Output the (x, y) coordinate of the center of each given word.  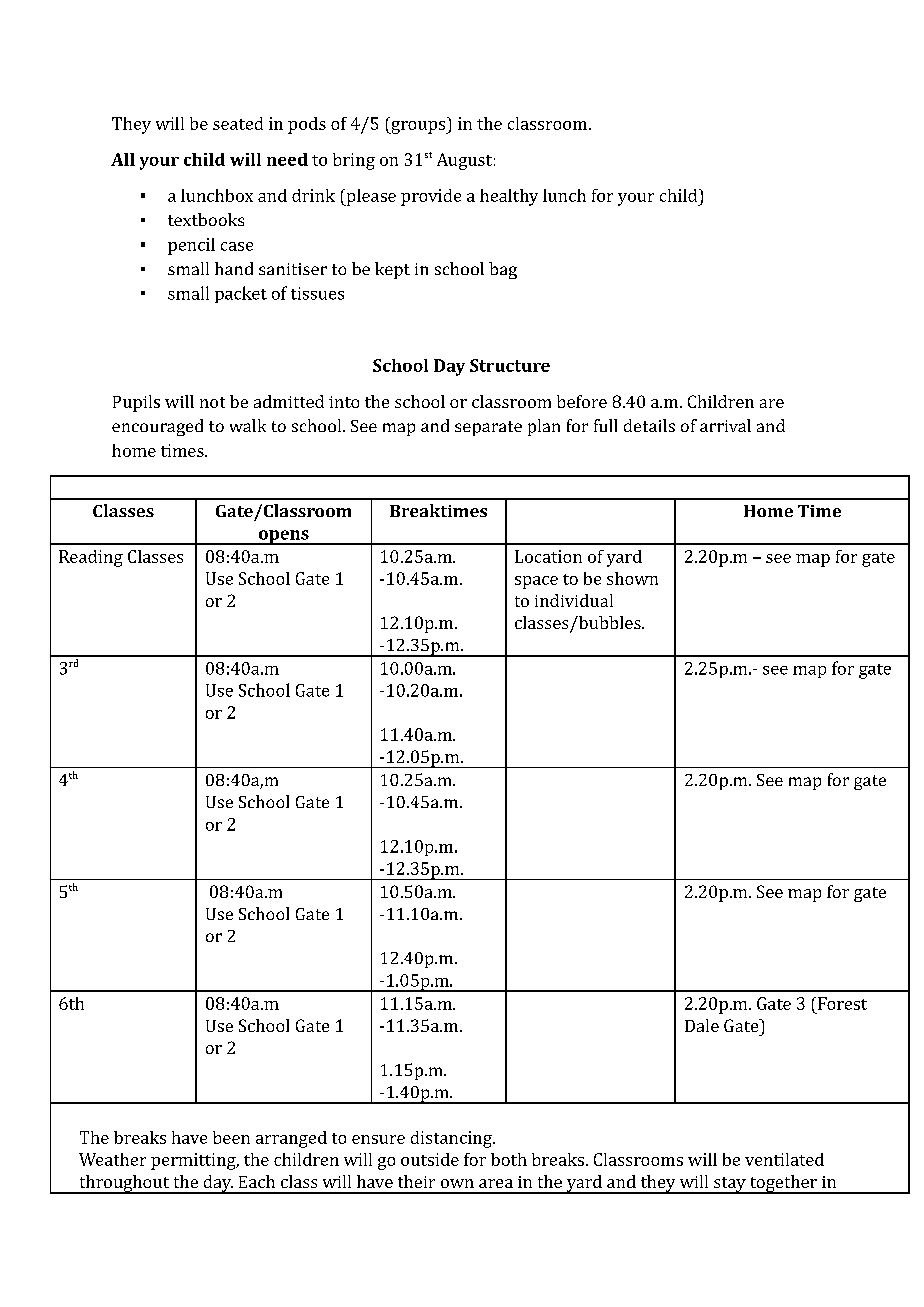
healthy (509, 197)
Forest (842, 1003)
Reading (91, 558)
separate (488, 428)
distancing (452, 1139)
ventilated (784, 1159)
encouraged (157, 427)
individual (574, 600)
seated (238, 123)
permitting (194, 1161)
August (464, 161)
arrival (725, 425)
